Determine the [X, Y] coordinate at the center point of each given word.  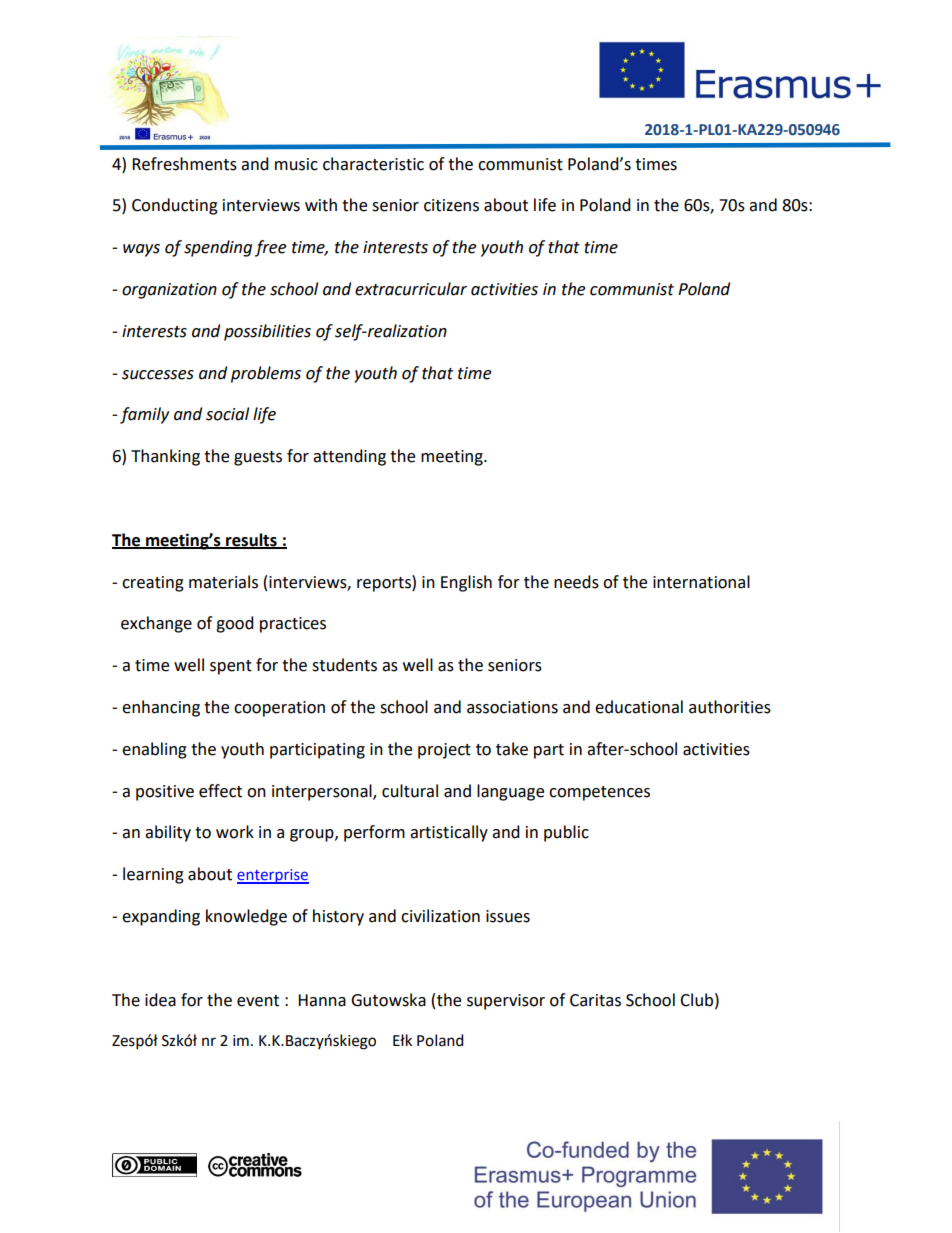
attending [349, 457]
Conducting [175, 206]
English [466, 583]
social [227, 414]
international [701, 582]
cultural [410, 791]
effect [220, 791]
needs [576, 582]
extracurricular [411, 289]
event [258, 1001]
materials [223, 582]
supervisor [506, 1002]
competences [599, 793]
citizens [451, 205]
